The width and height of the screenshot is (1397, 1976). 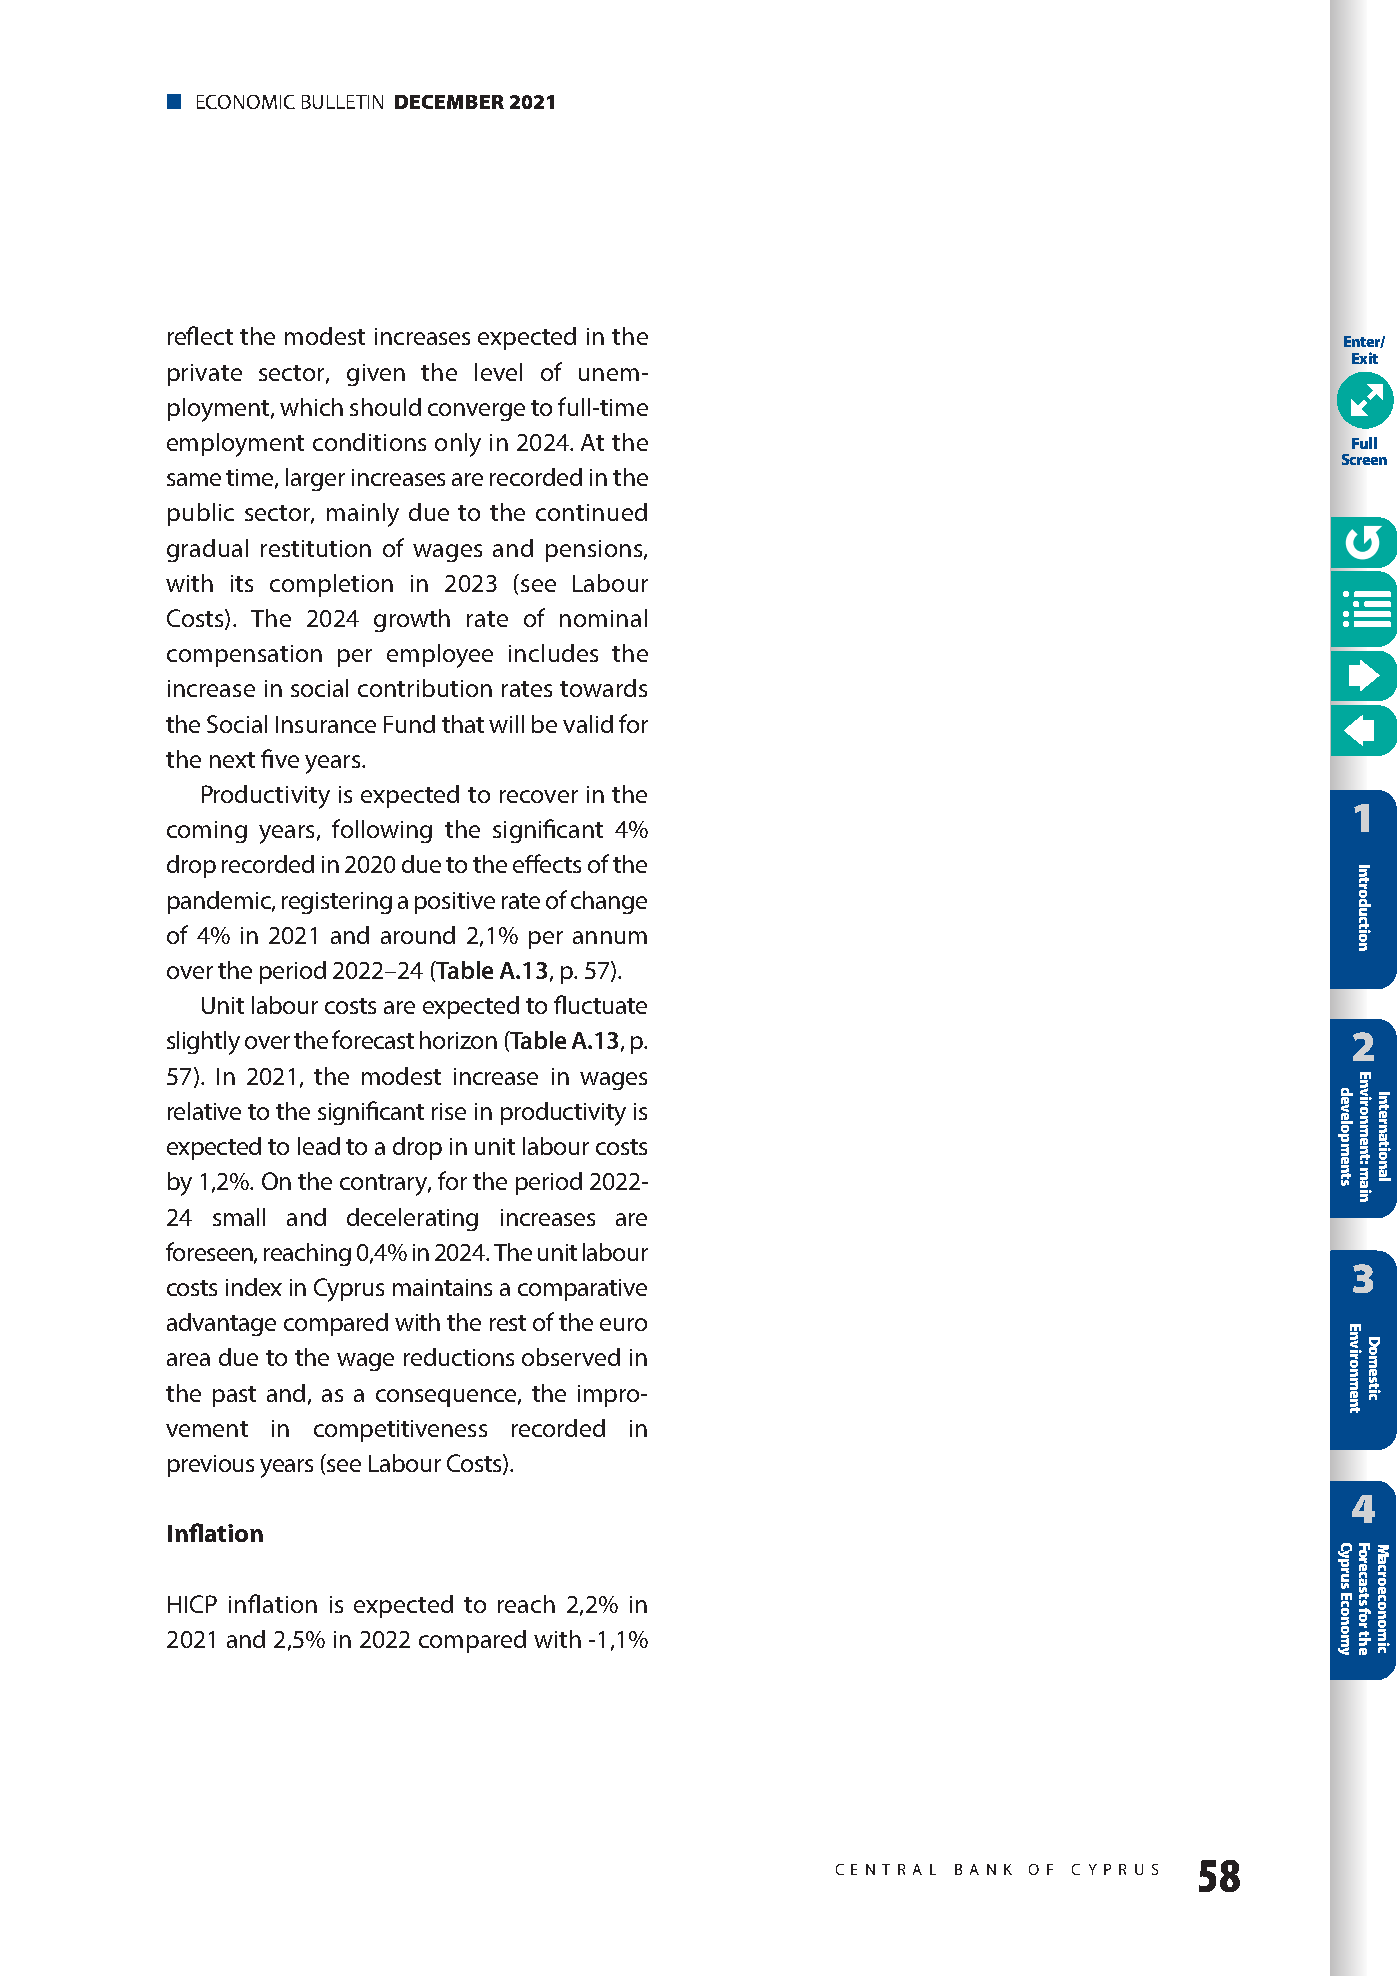 I want to click on BULLETIN, so click(x=342, y=102).
